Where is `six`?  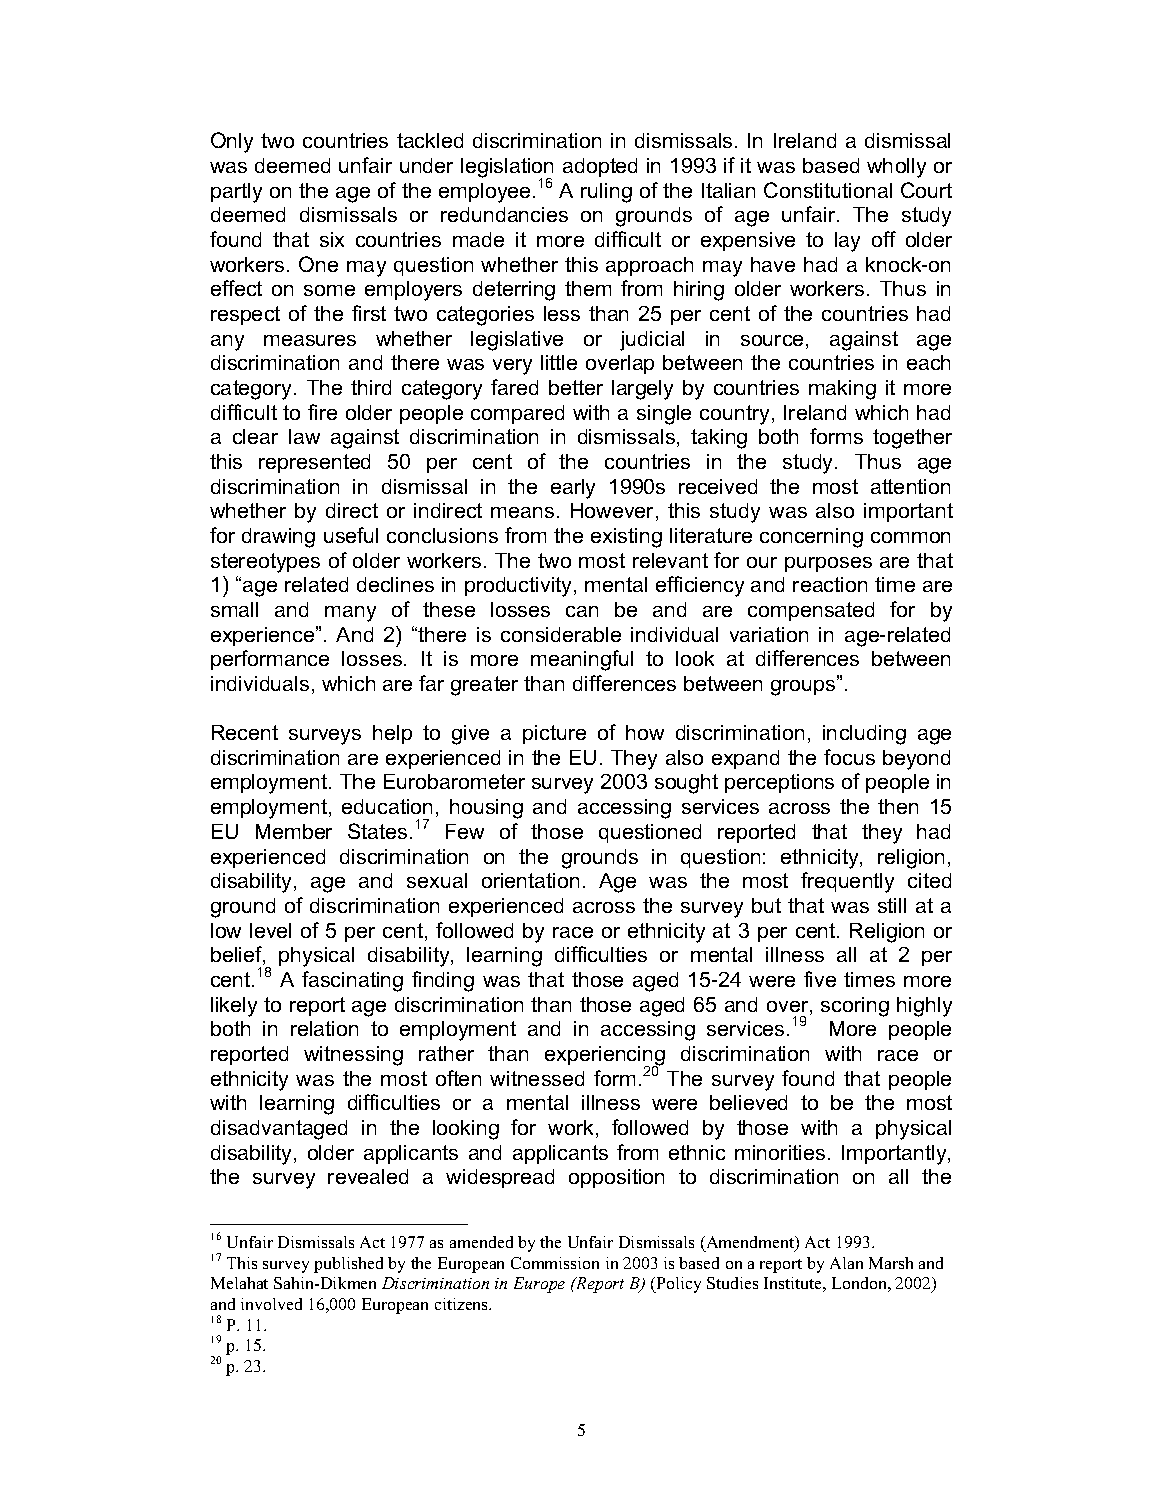
six is located at coordinates (332, 239).
